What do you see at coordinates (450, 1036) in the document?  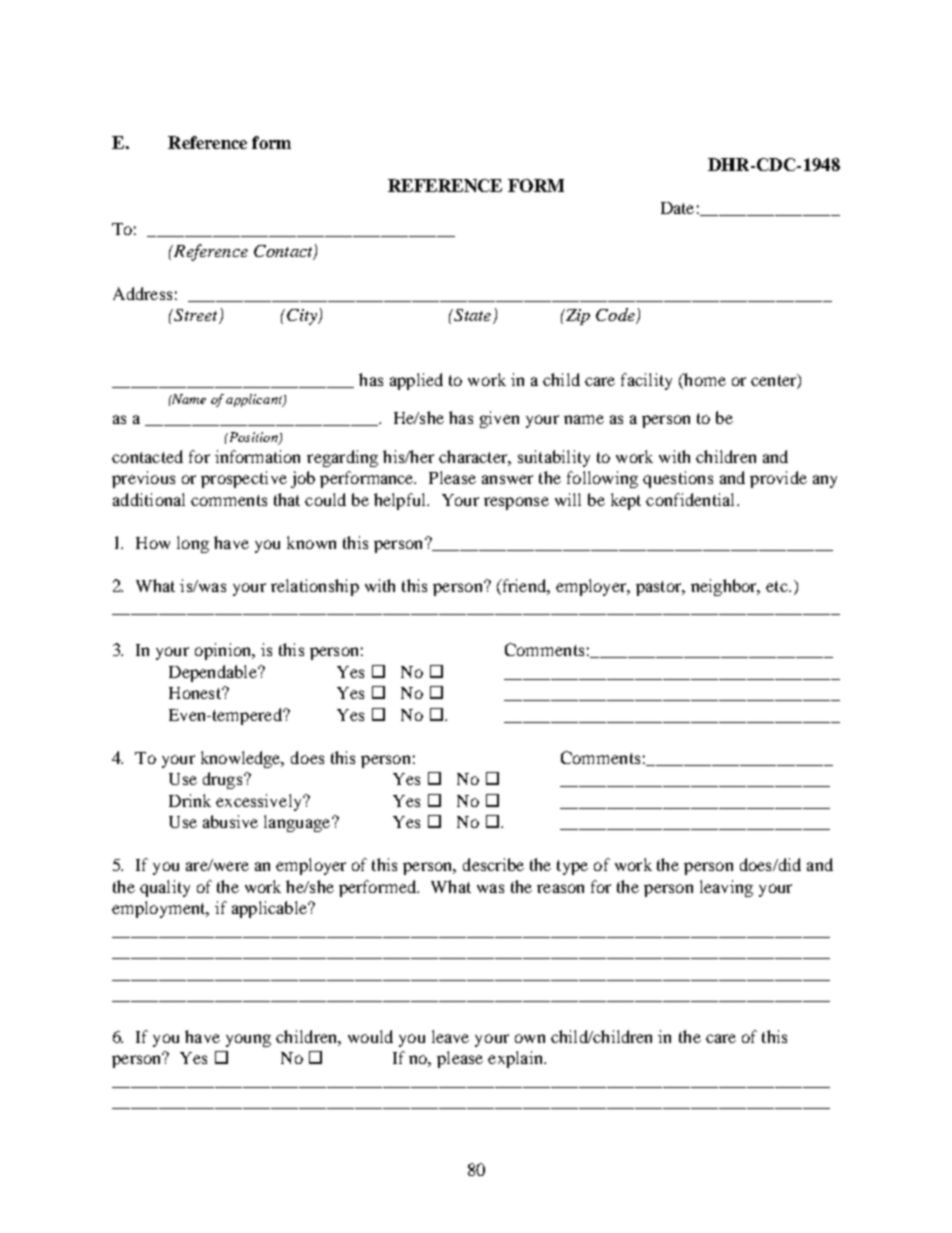 I see `leave` at bounding box center [450, 1036].
